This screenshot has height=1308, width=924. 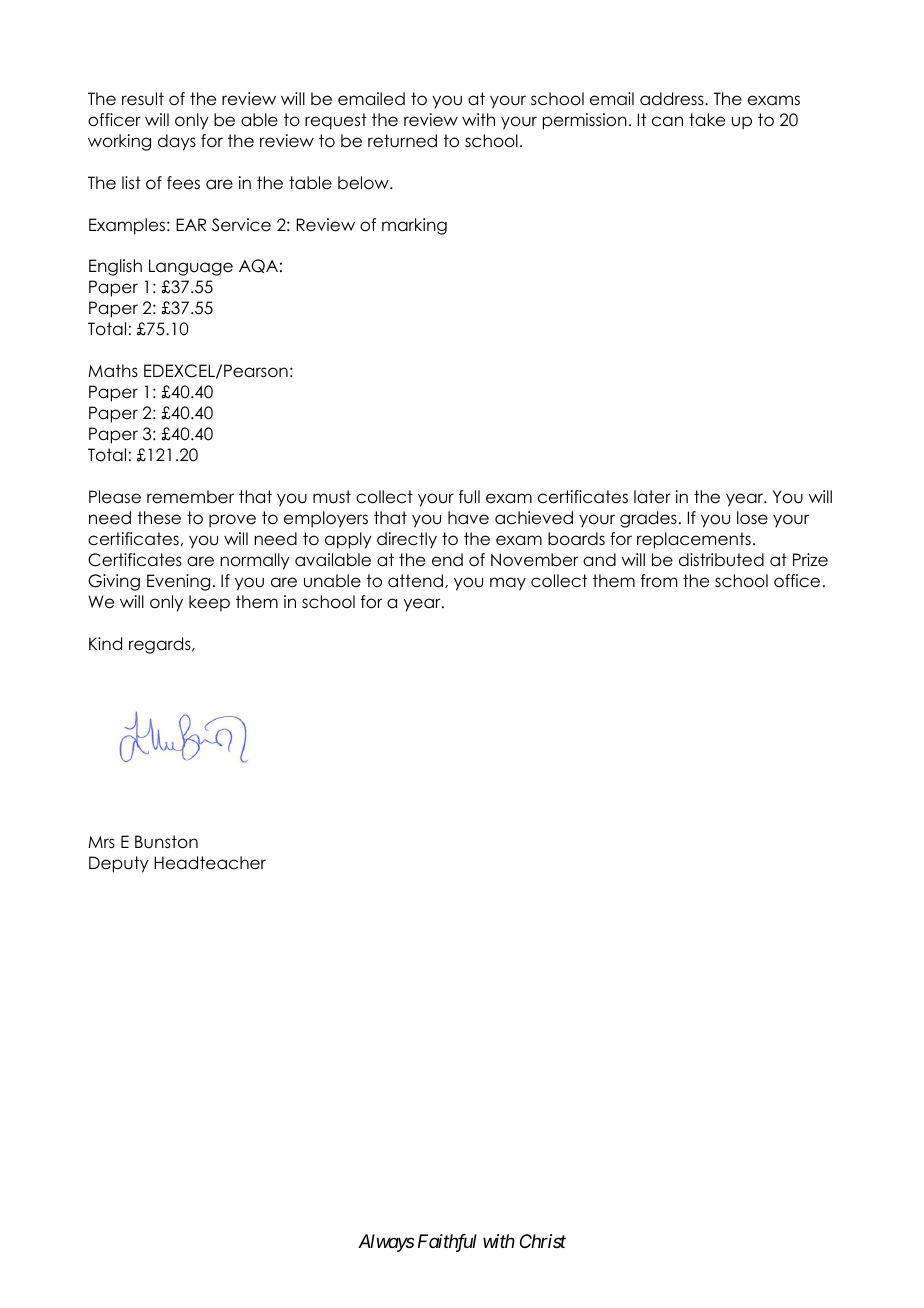 What do you see at coordinates (469, 497) in the screenshot?
I see `full` at bounding box center [469, 497].
